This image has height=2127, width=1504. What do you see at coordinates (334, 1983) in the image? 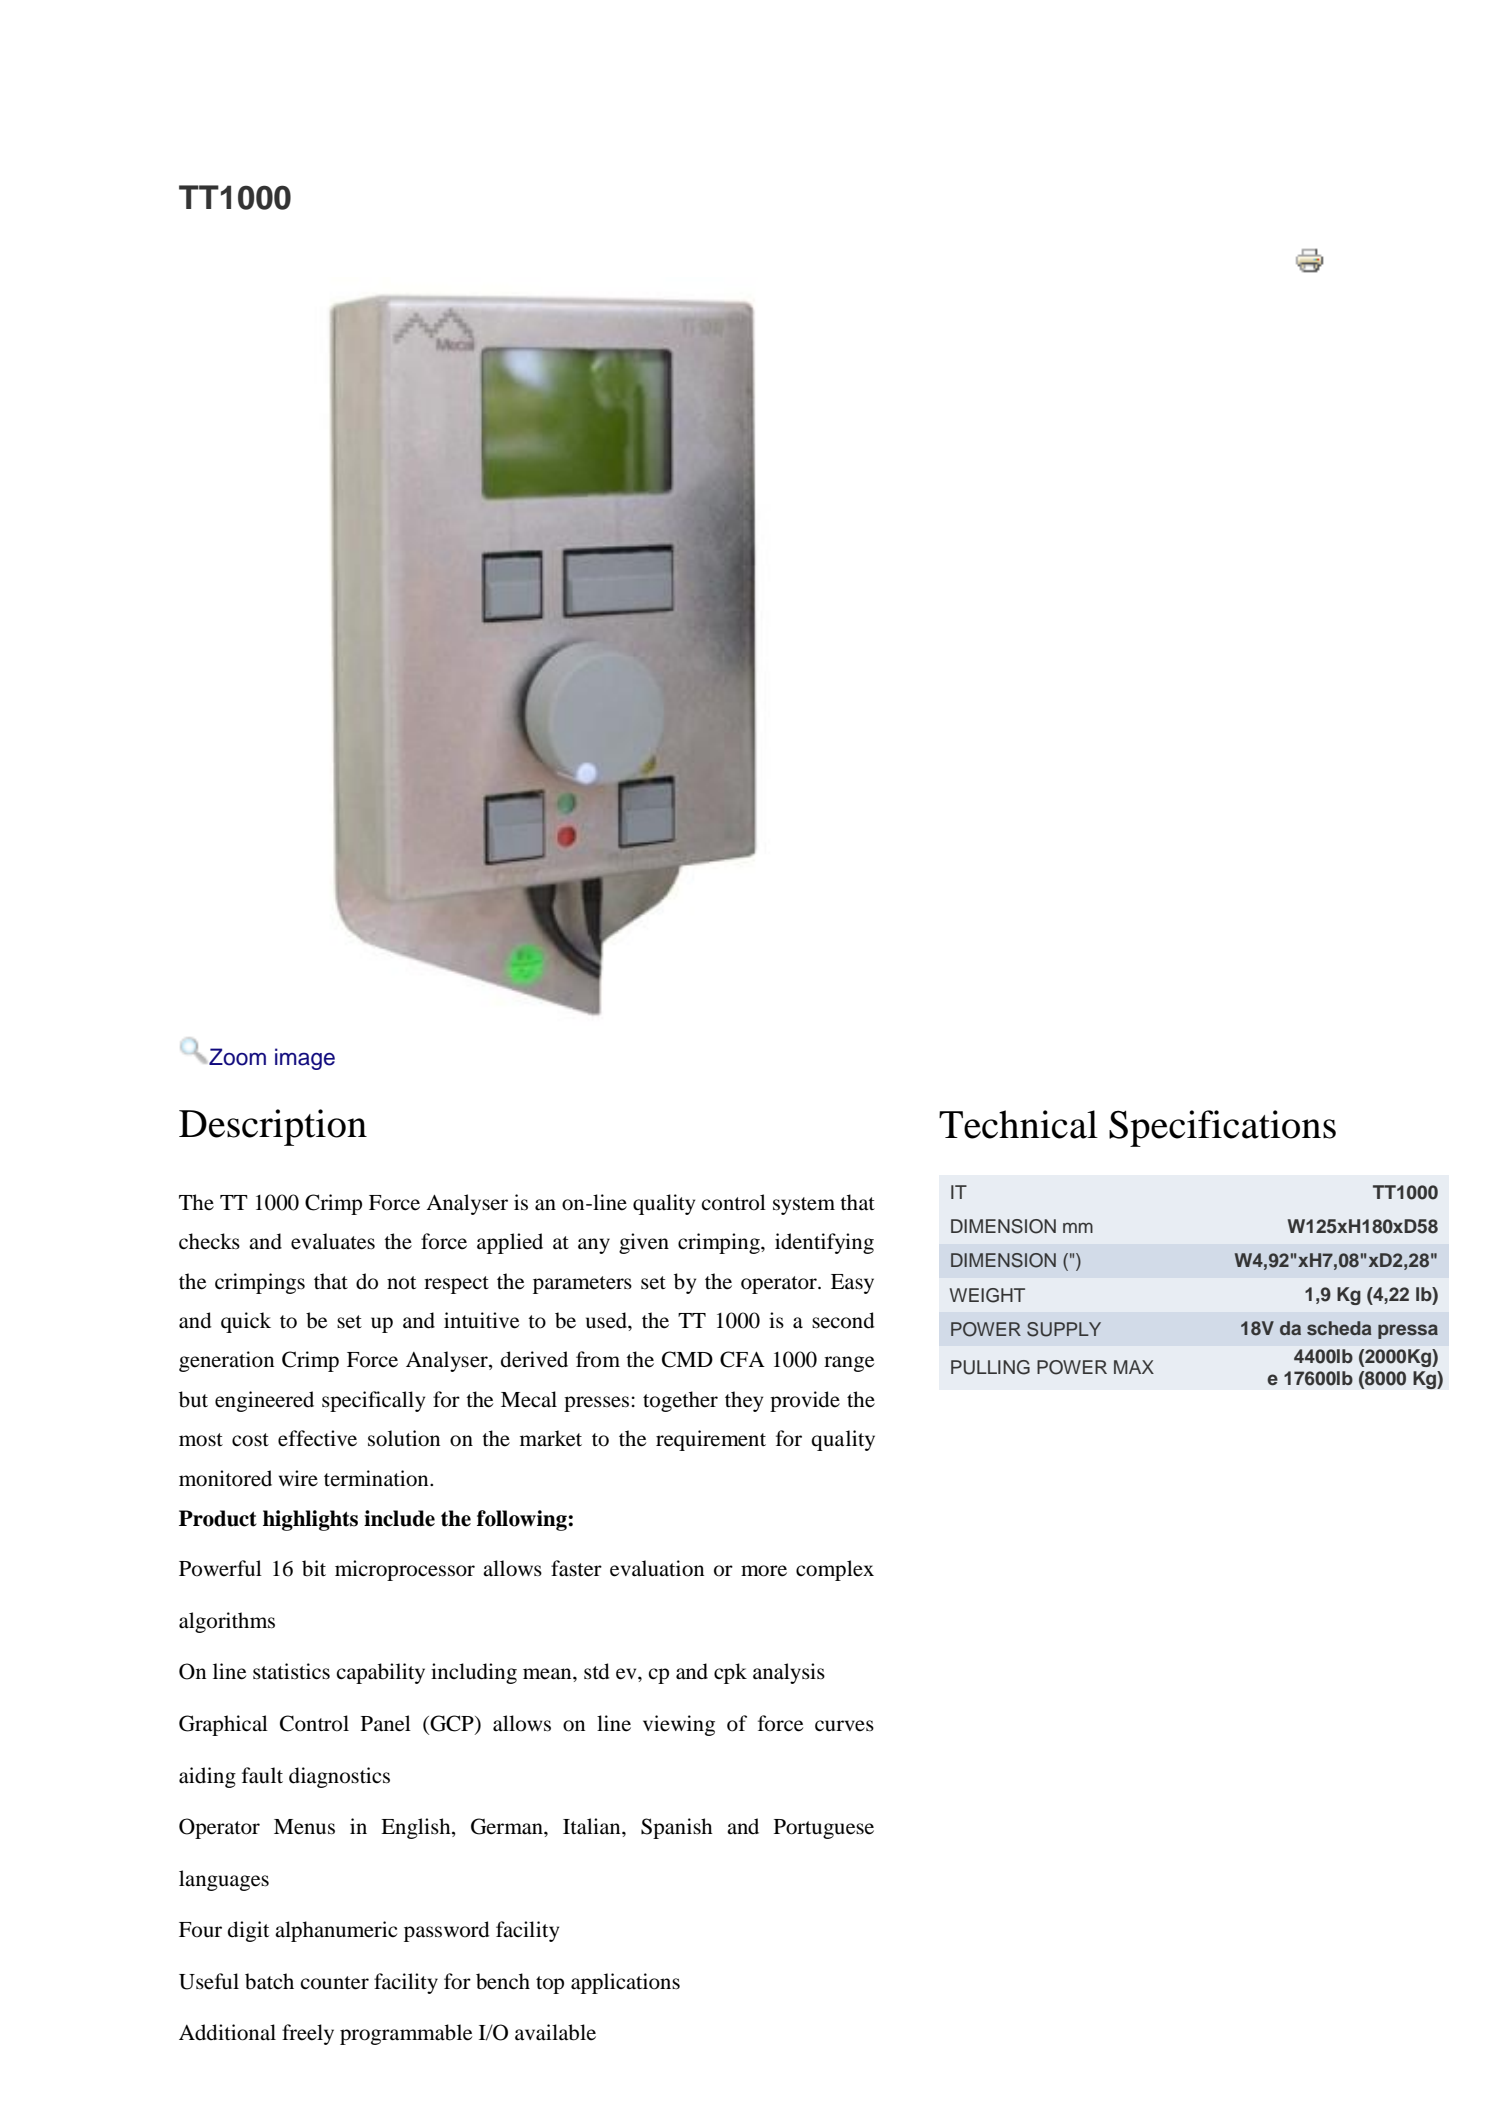
I see `counter` at bounding box center [334, 1983].
